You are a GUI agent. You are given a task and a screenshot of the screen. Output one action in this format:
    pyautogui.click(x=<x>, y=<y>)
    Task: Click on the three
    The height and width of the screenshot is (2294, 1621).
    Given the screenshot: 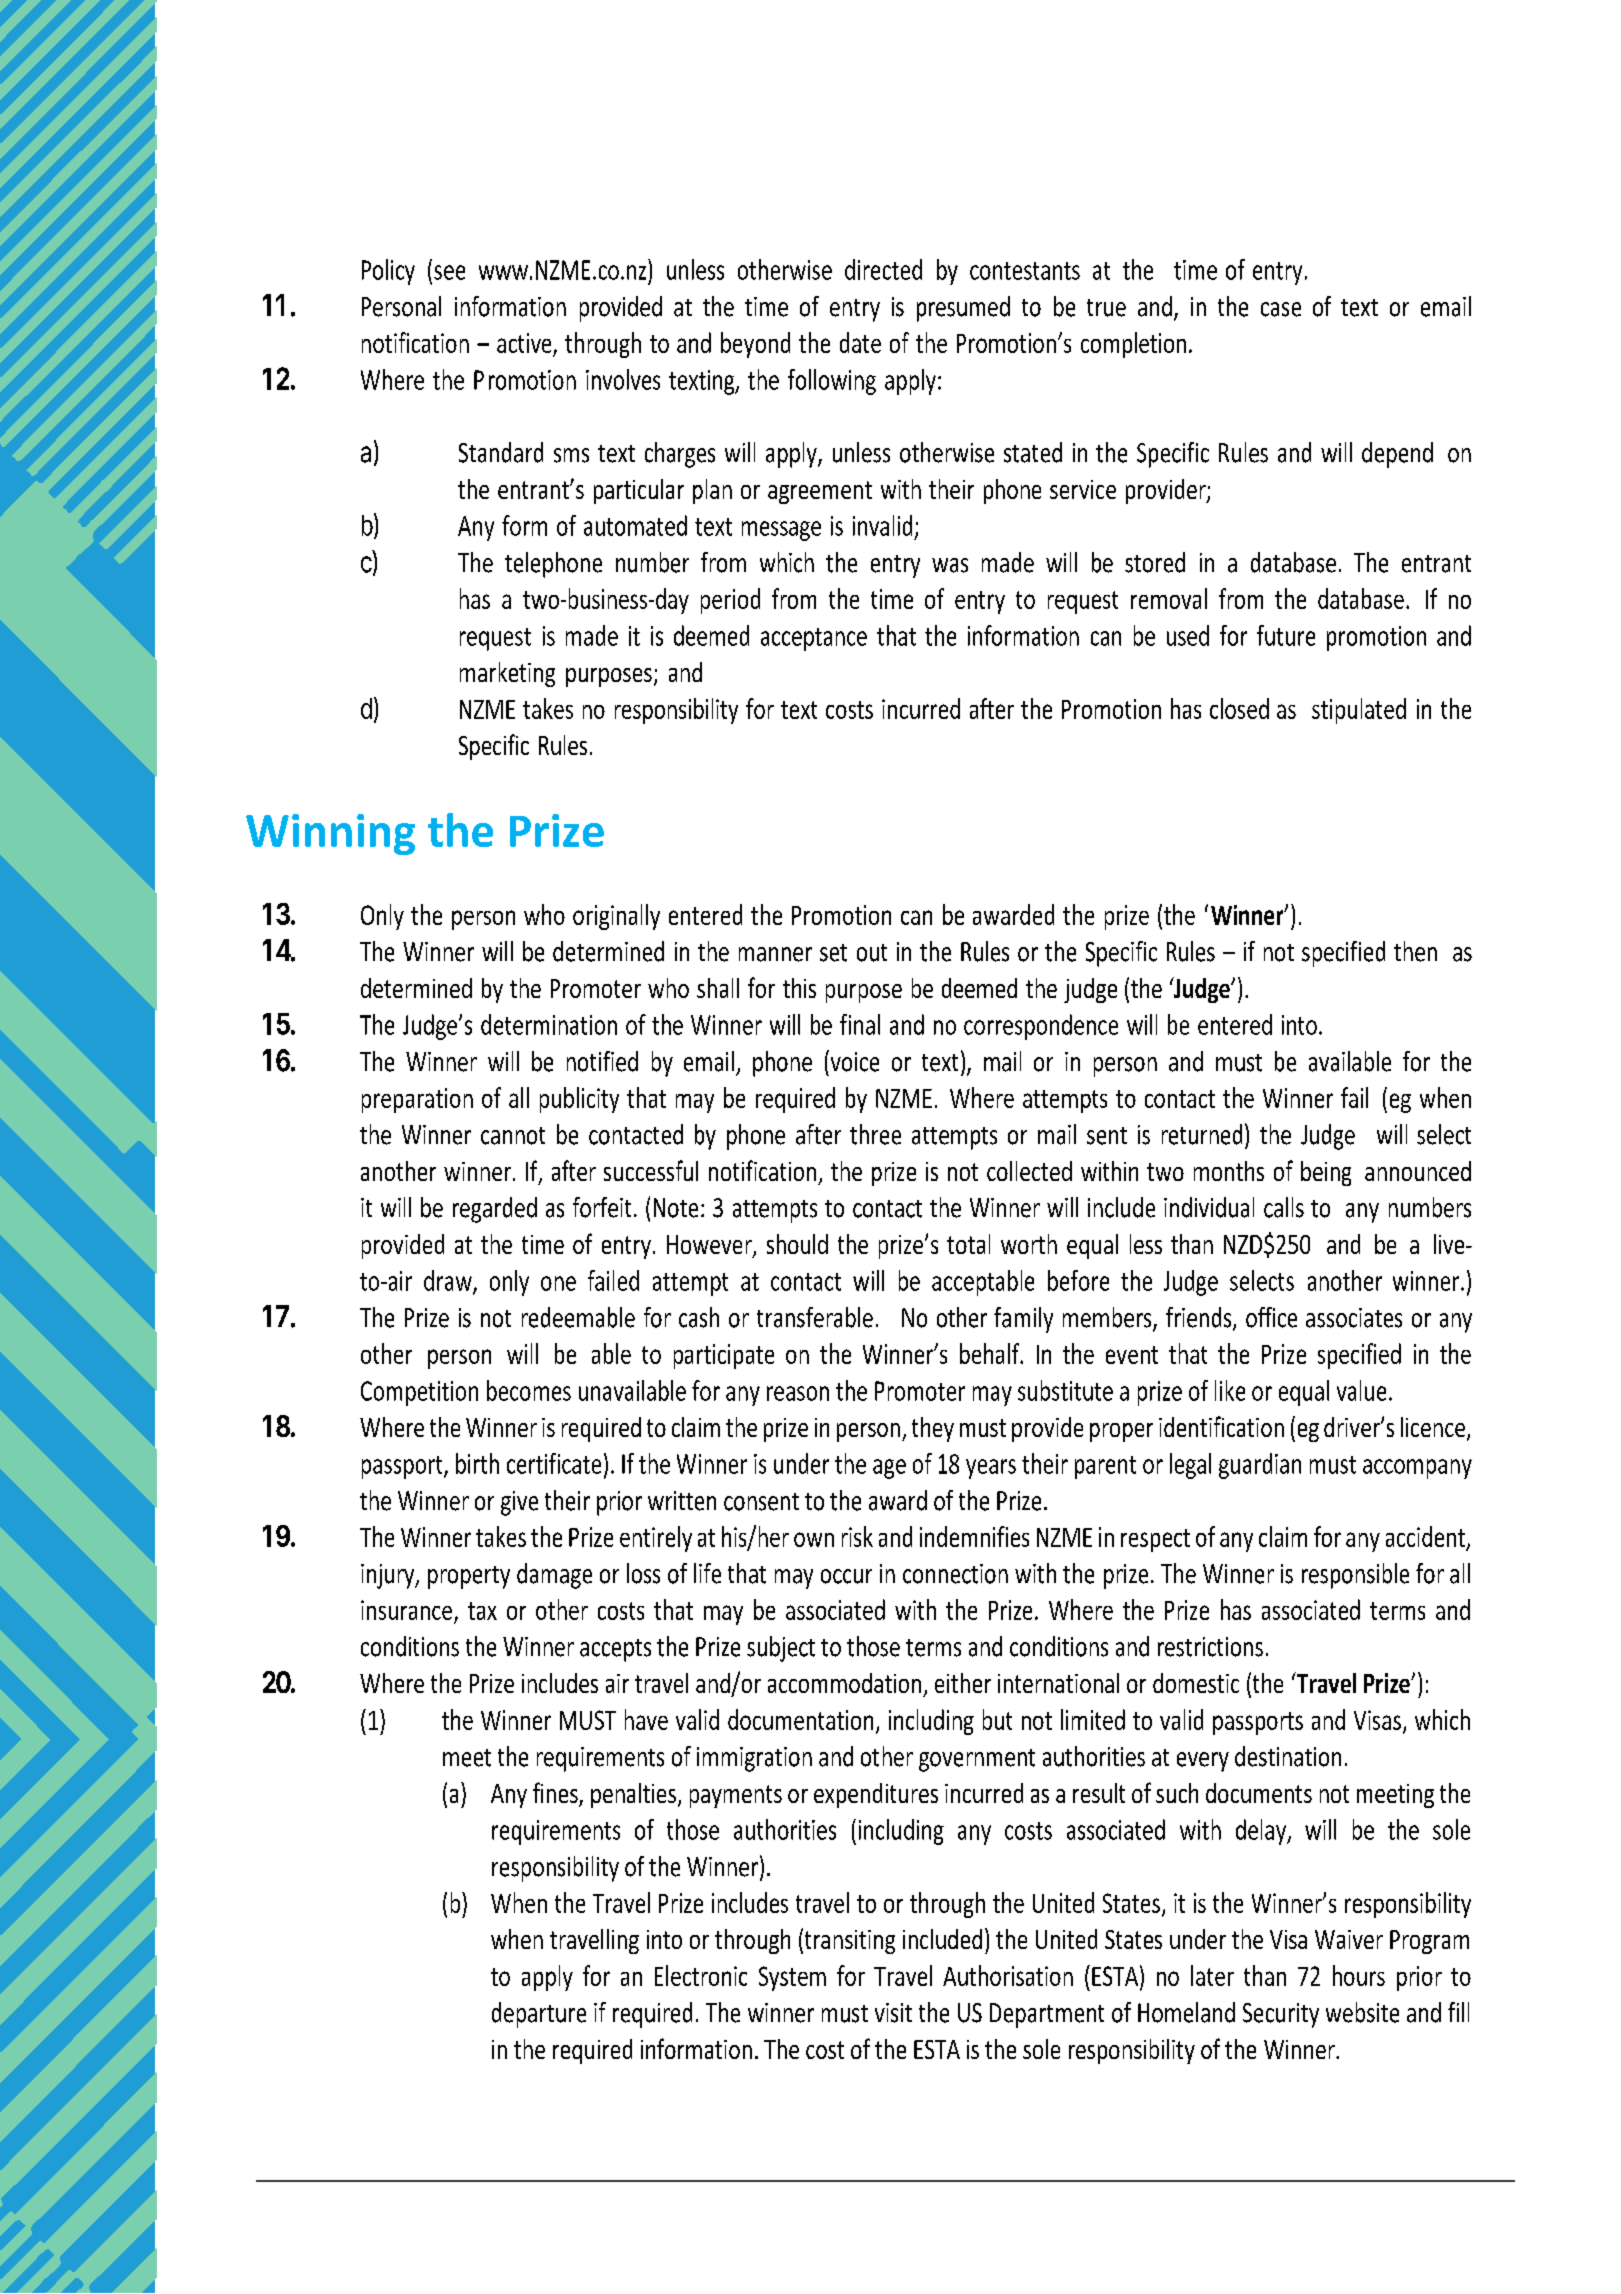 What is the action you would take?
    pyautogui.click(x=875, y=1134)
